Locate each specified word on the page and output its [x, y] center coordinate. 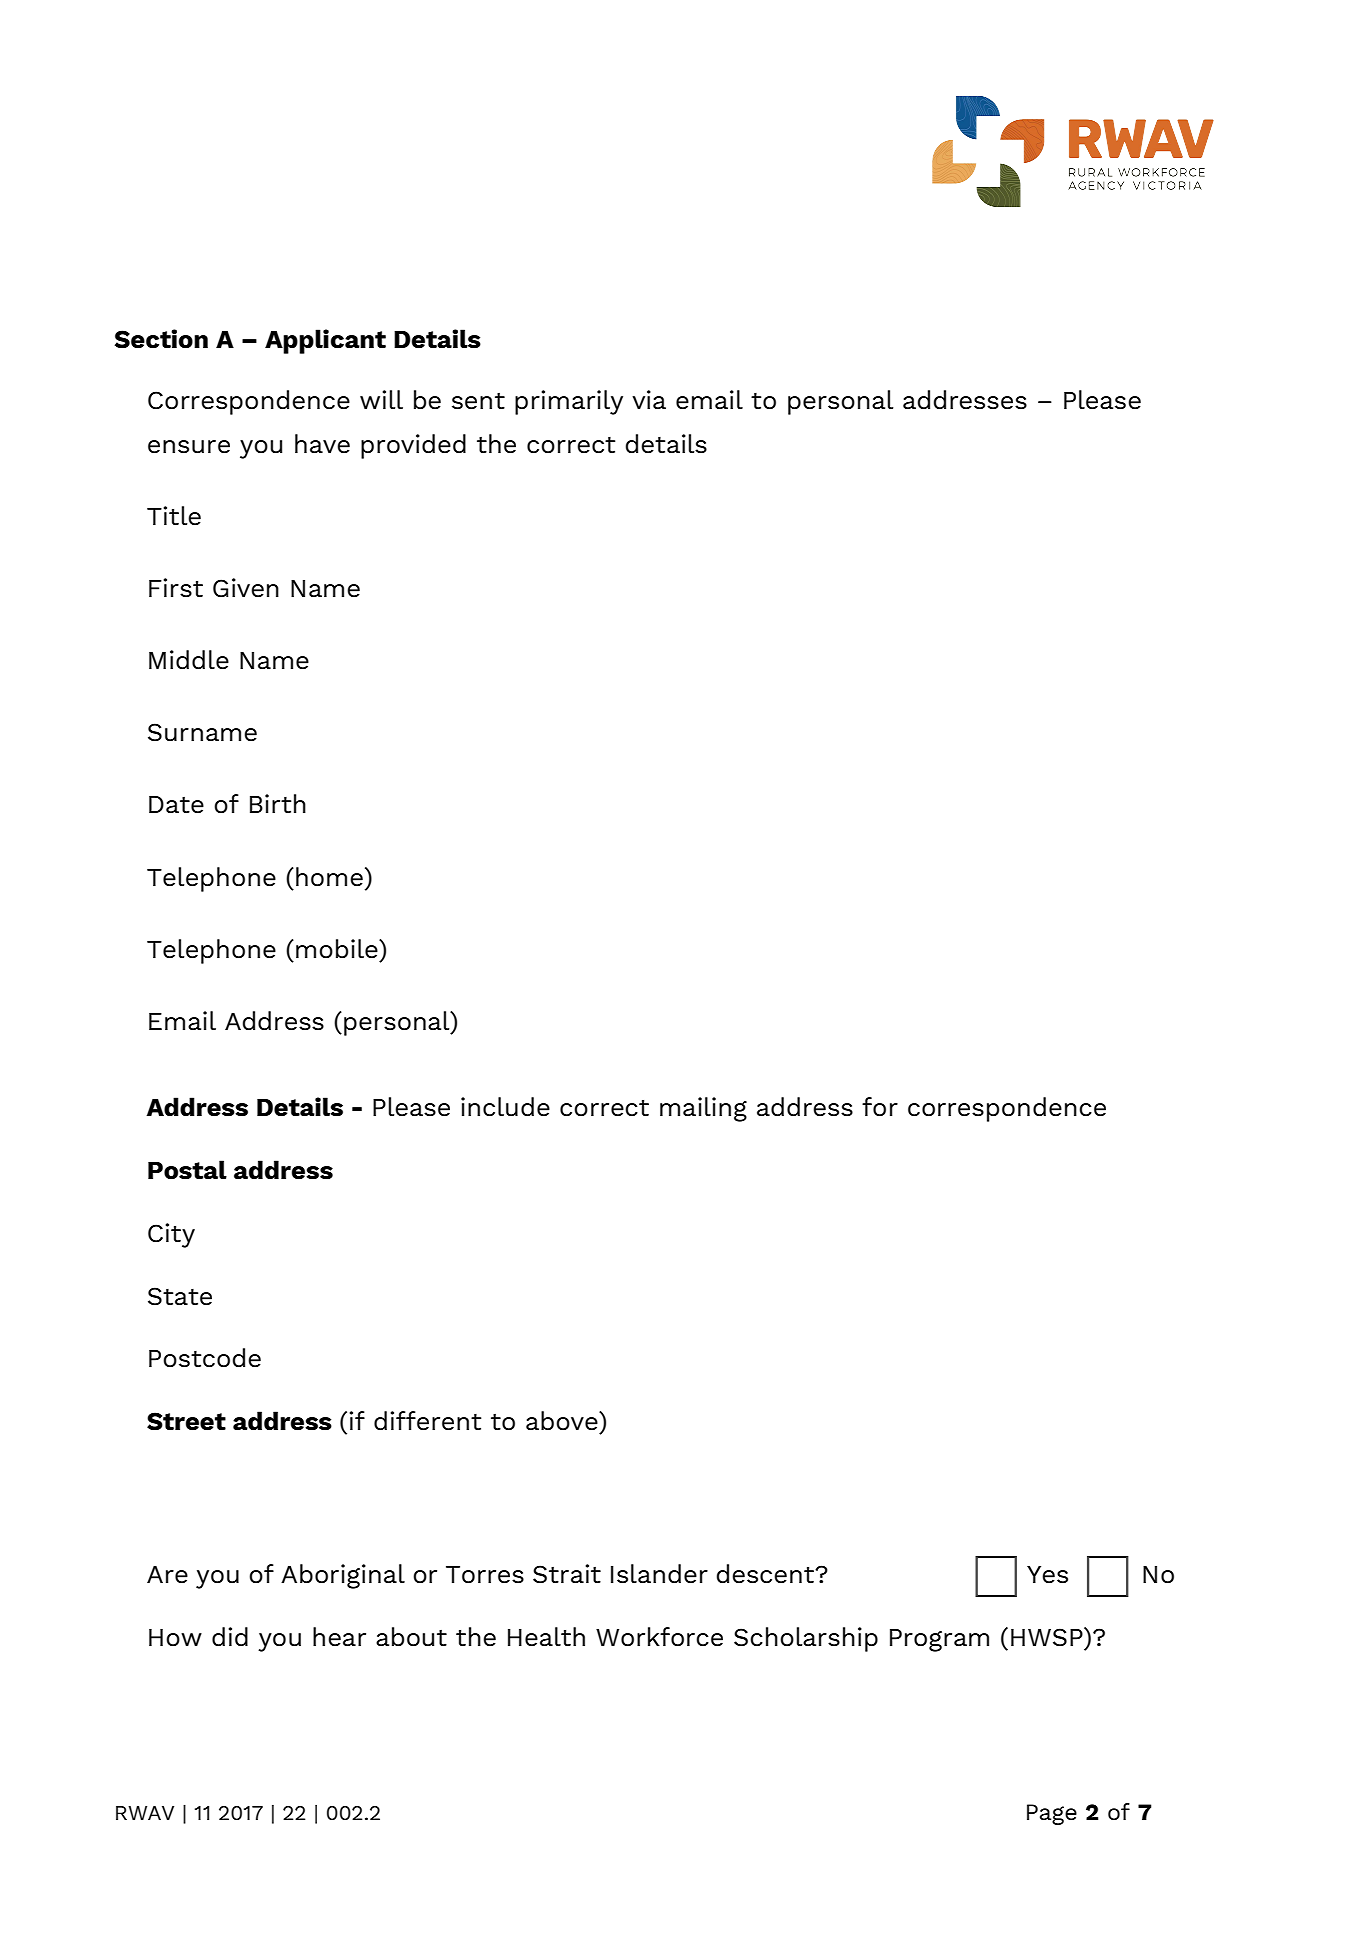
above [563, 1421]
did [230, 1636]
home [329, 877]
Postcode [205, 1358]
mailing [703, 1109]
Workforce [659, 1637]
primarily [569, 402]
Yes [1047, 1575]
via [649, 400]
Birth [278, 804]
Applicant [325, 341]
